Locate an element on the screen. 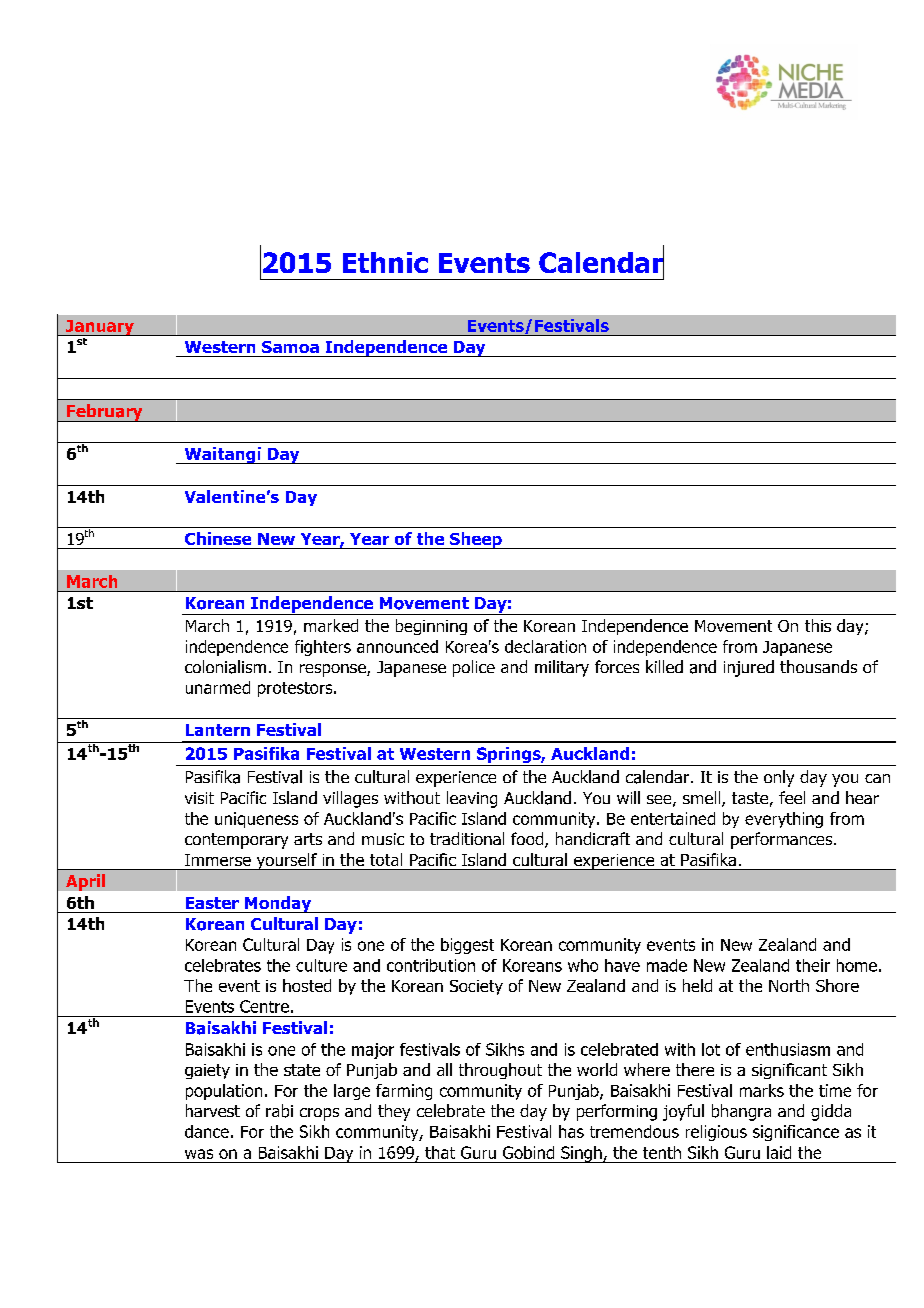 The height and width of the screenshot is (1308, 924). traditional is located at coordinates (467, 838).
